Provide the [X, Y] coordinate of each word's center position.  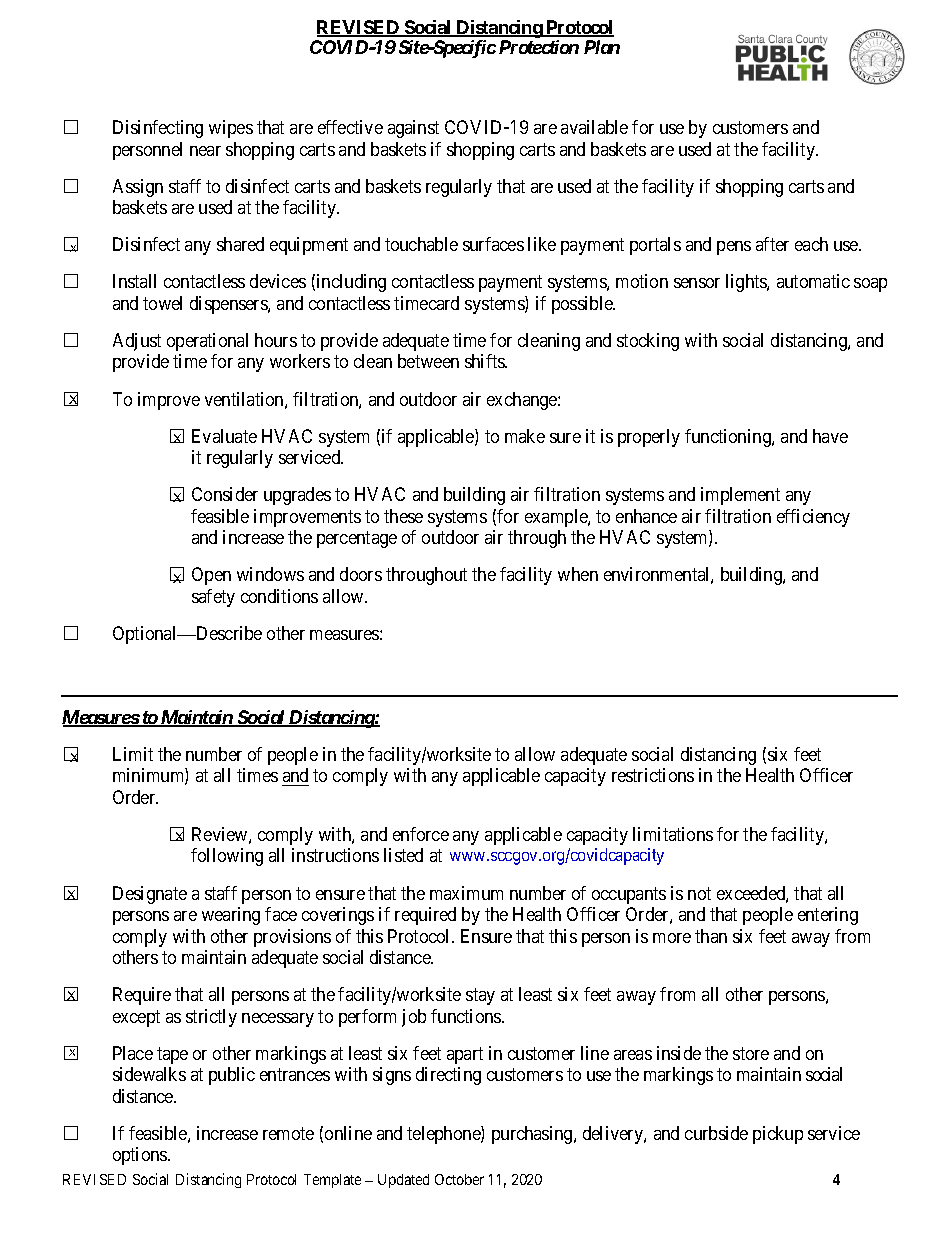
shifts [486, 361]
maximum [466, 893]
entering [828, 916]
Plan [602, 47]
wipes [231, 129]
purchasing [533, 1135]
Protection [539, 47]
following [227, 857]
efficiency [813, 518]
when [578, 574]
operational [207, 342]
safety [213, 598]
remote [288, 1133]
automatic [813, 281]
